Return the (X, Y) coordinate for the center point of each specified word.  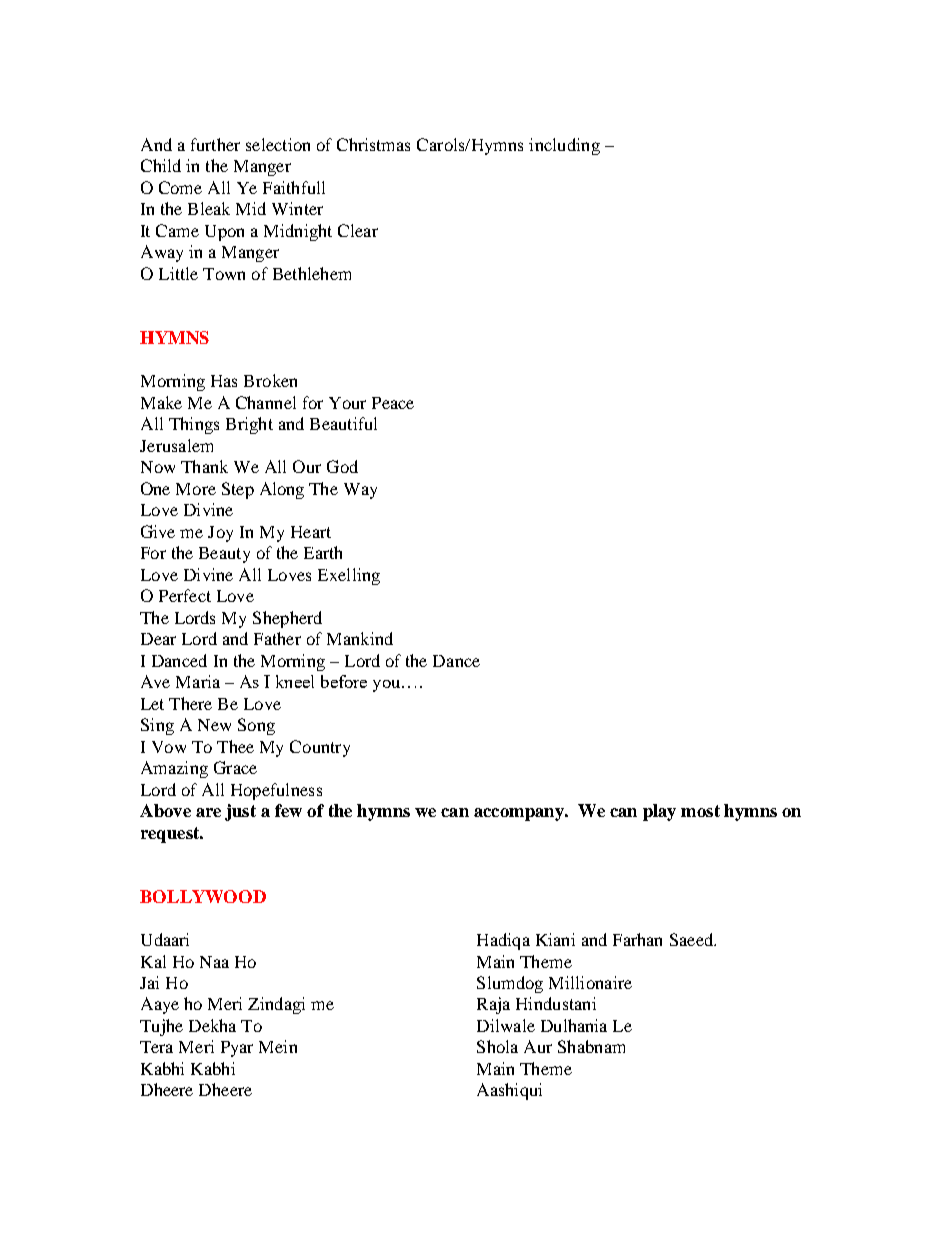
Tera (156, 1047)
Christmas (373, 144)
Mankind (360, 638)
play (659, 812)
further (215, 144)
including (564, 146)
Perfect (185, 595)
